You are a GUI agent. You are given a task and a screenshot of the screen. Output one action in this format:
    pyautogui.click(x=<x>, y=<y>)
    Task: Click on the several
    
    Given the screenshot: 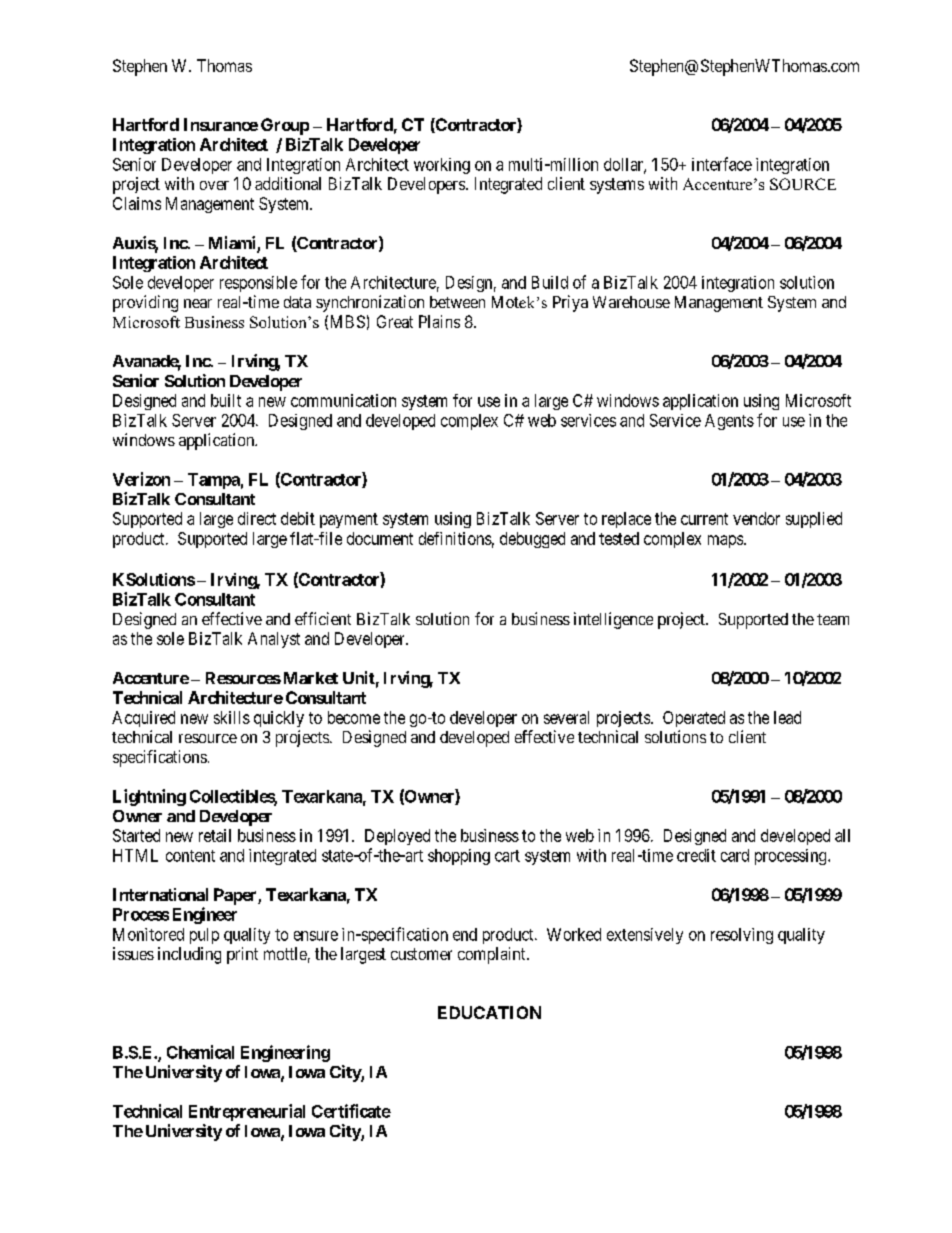 What is the action you would take?
    pyautogui.click(x=566, y=717)
